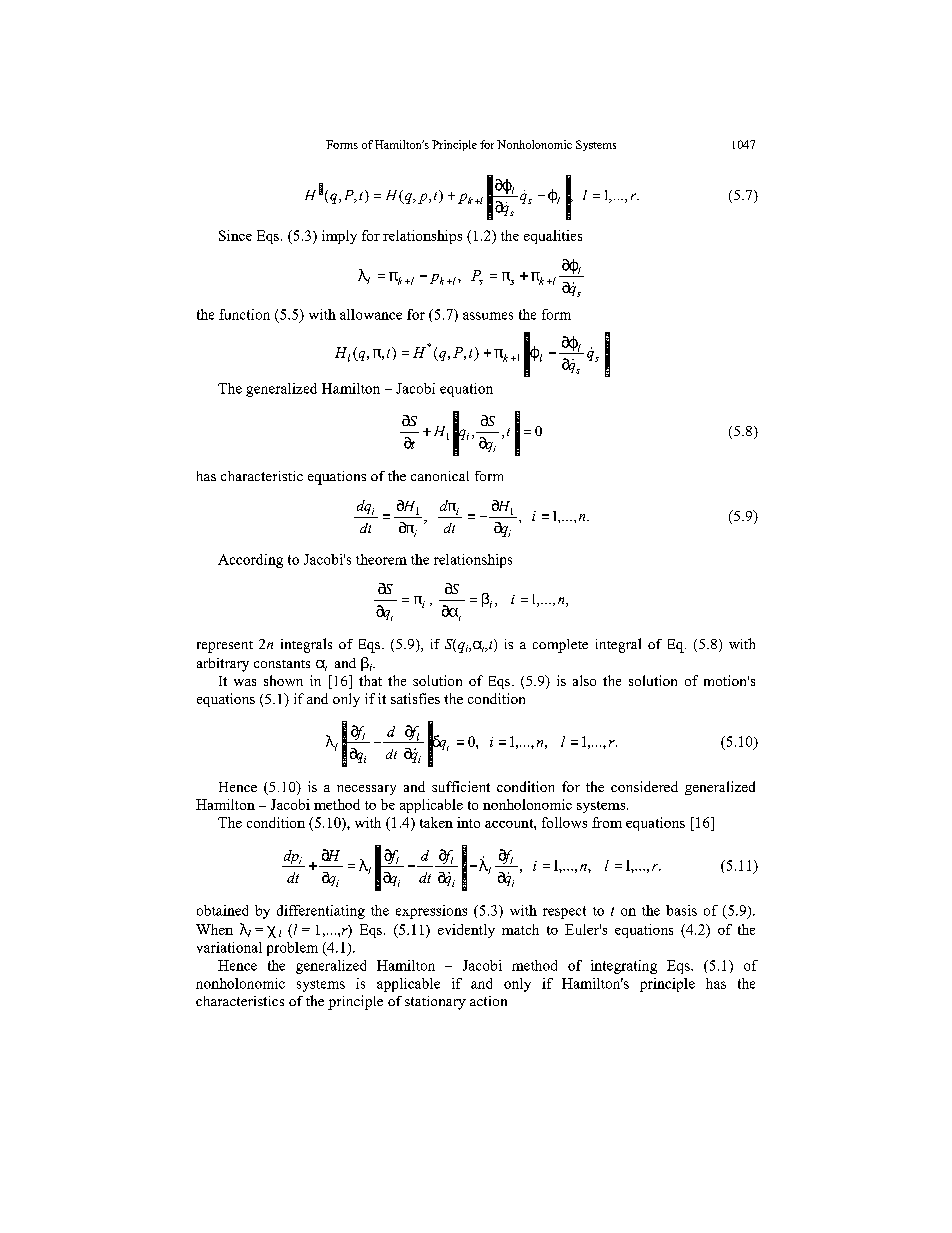 The height and width of the document is (1233, 952). I want to click on necessary, so click(366, 790).
